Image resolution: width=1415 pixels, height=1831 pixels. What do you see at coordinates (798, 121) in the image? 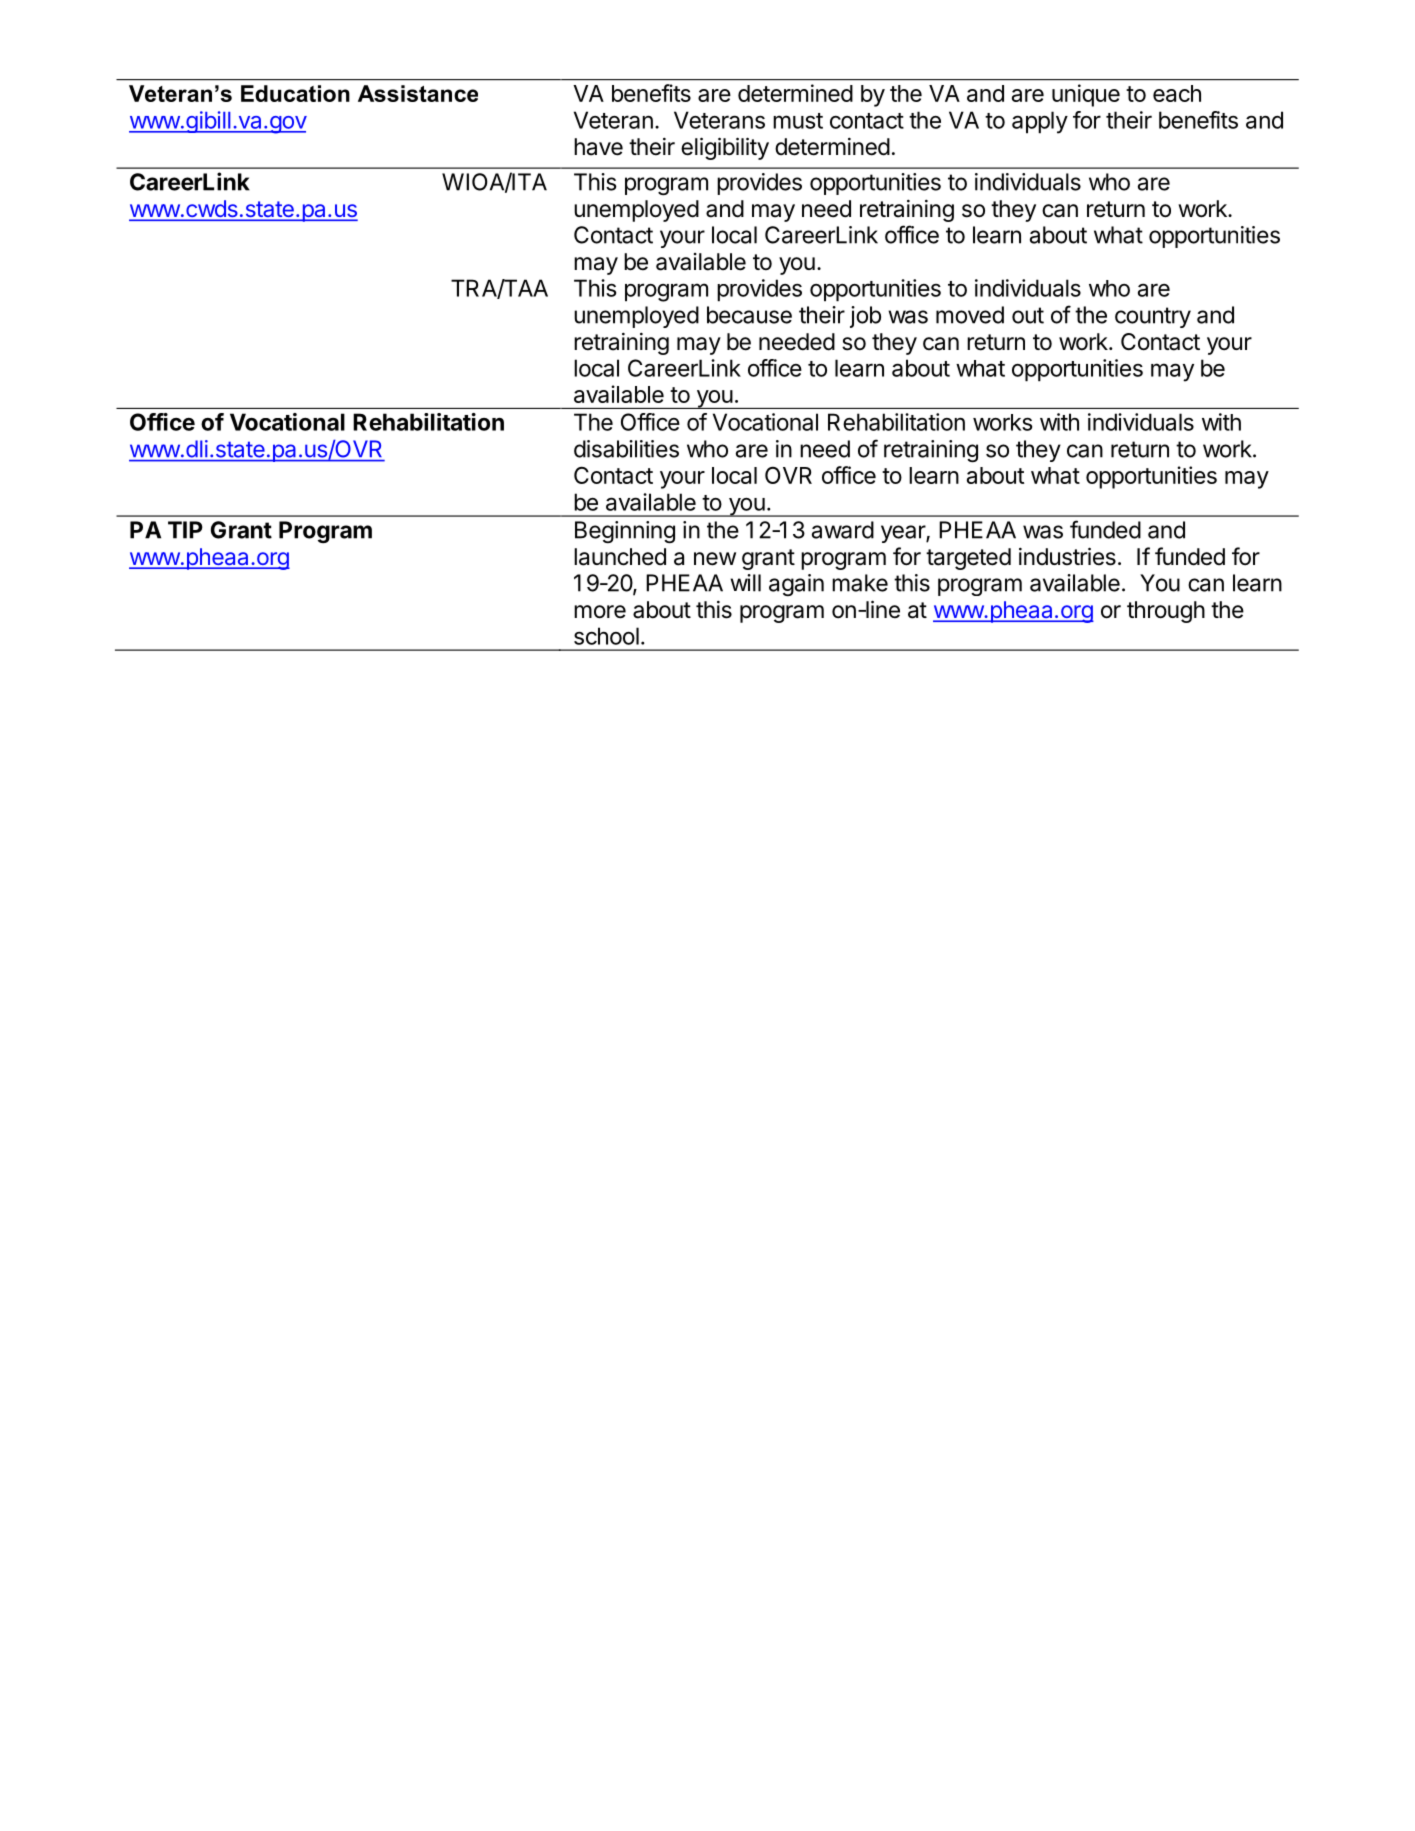
I see `must` at bounding box center [798, 121].
